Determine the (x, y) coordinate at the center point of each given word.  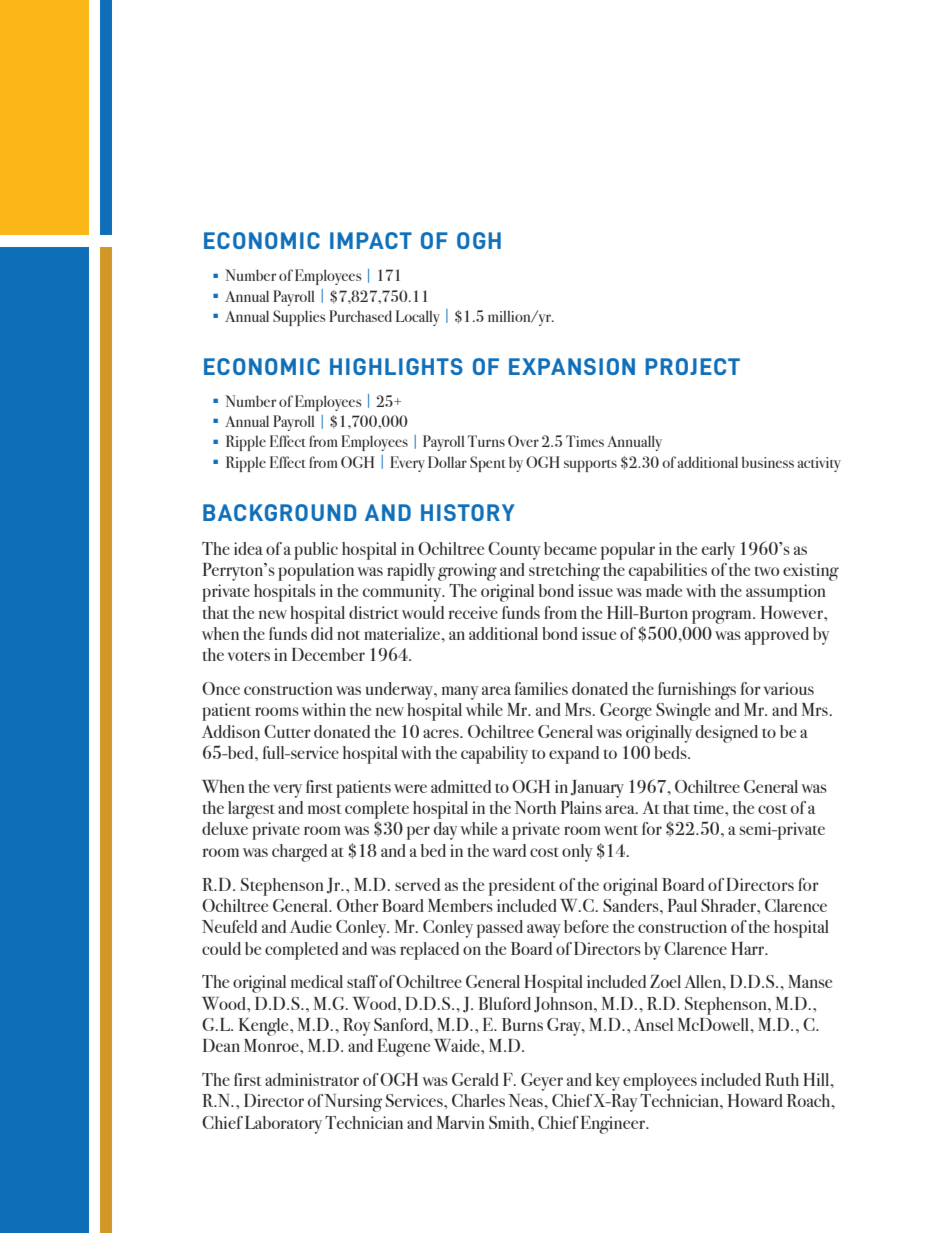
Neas (526, 1100)
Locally (418, 318)
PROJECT (692, 366)
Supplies (299, 318)
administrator (312, 1079)
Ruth (782, 1079)
